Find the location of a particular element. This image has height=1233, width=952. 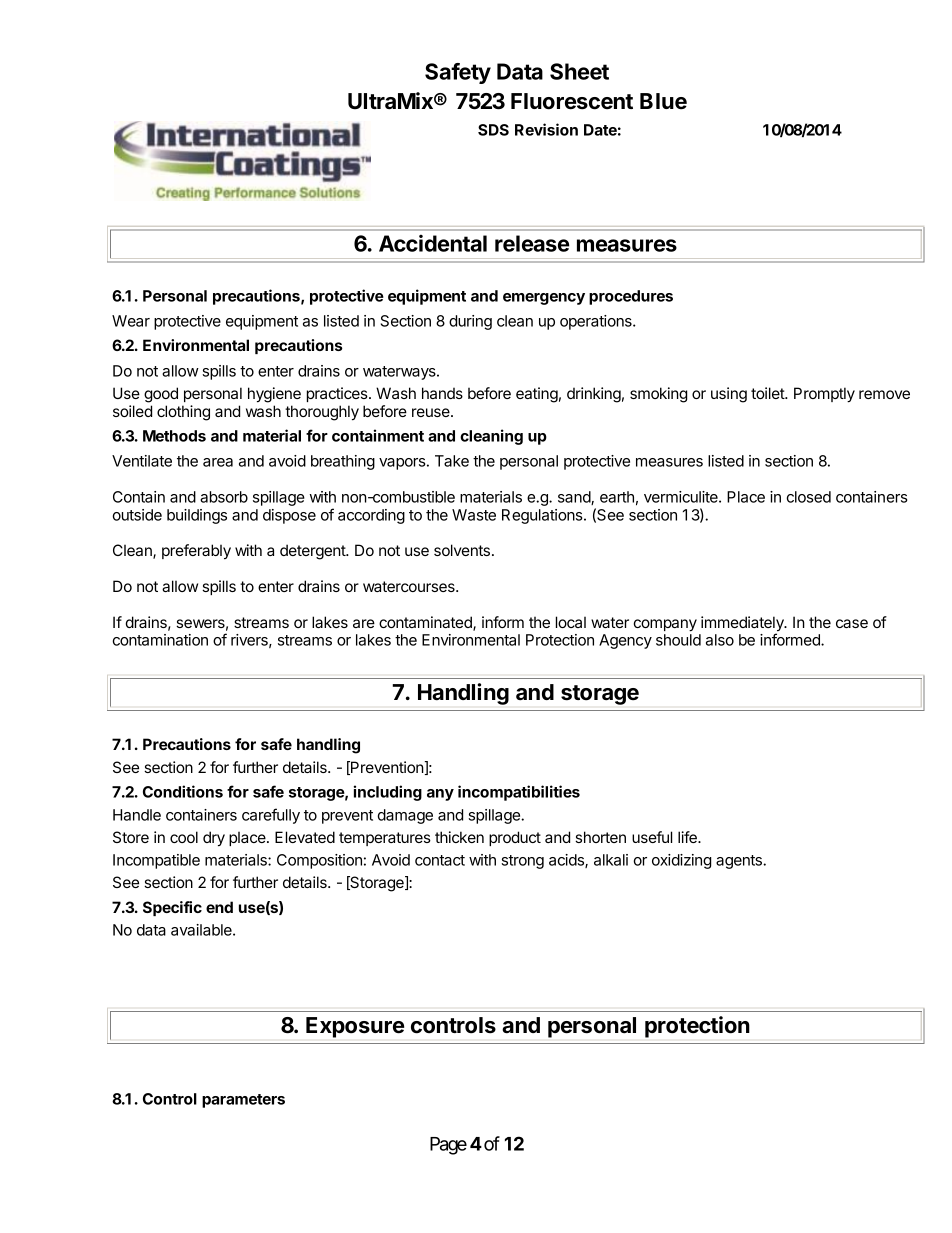

incompatibilities is located at coordinates (519, 793).
